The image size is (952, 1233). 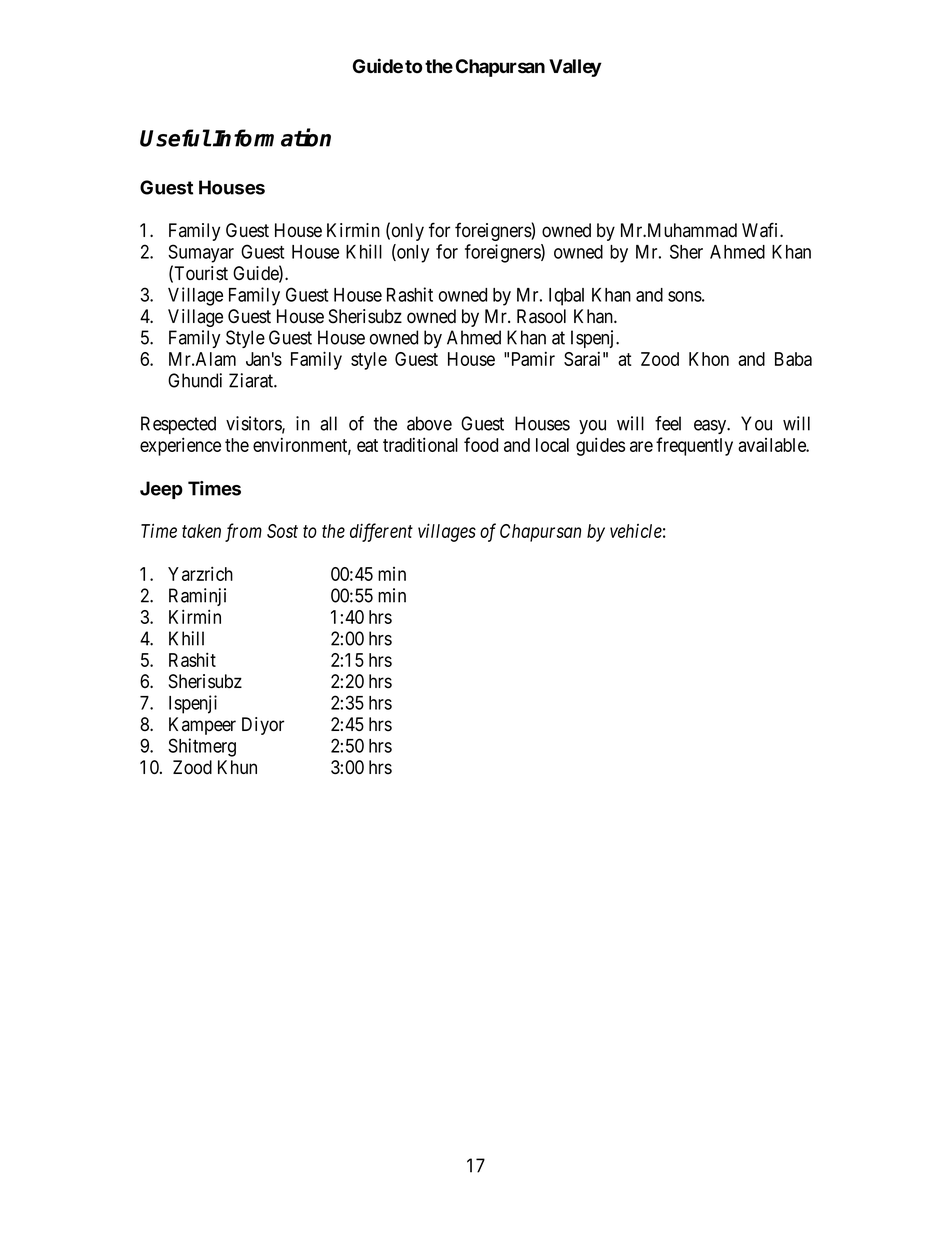 I want to click on experience, so click(x=180, y=446).
